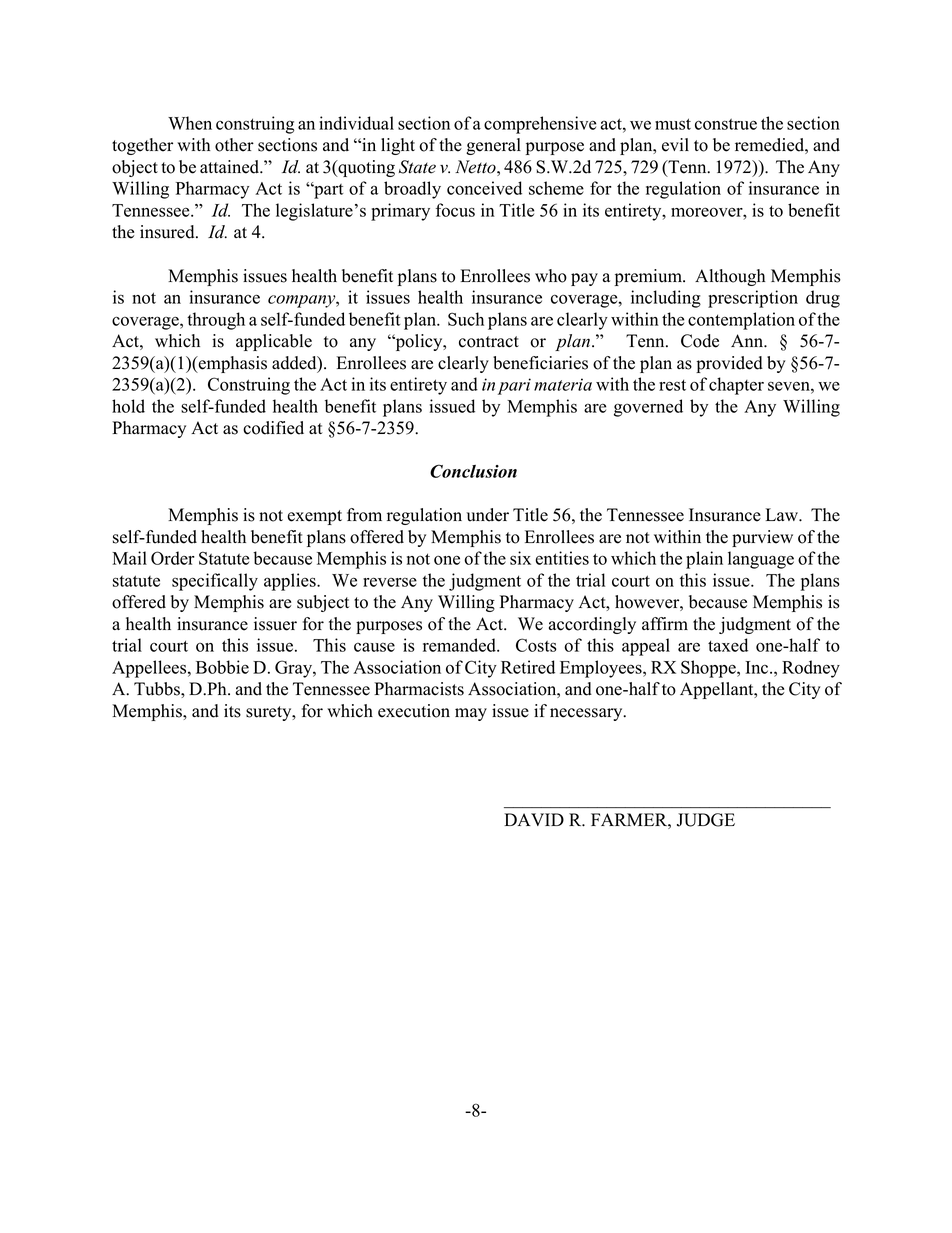 Image resolution: width=952 pixels, height=1233 pixels. Describe the element at coordinates (234, 145) in the screenshot. I see `other` at that location.
